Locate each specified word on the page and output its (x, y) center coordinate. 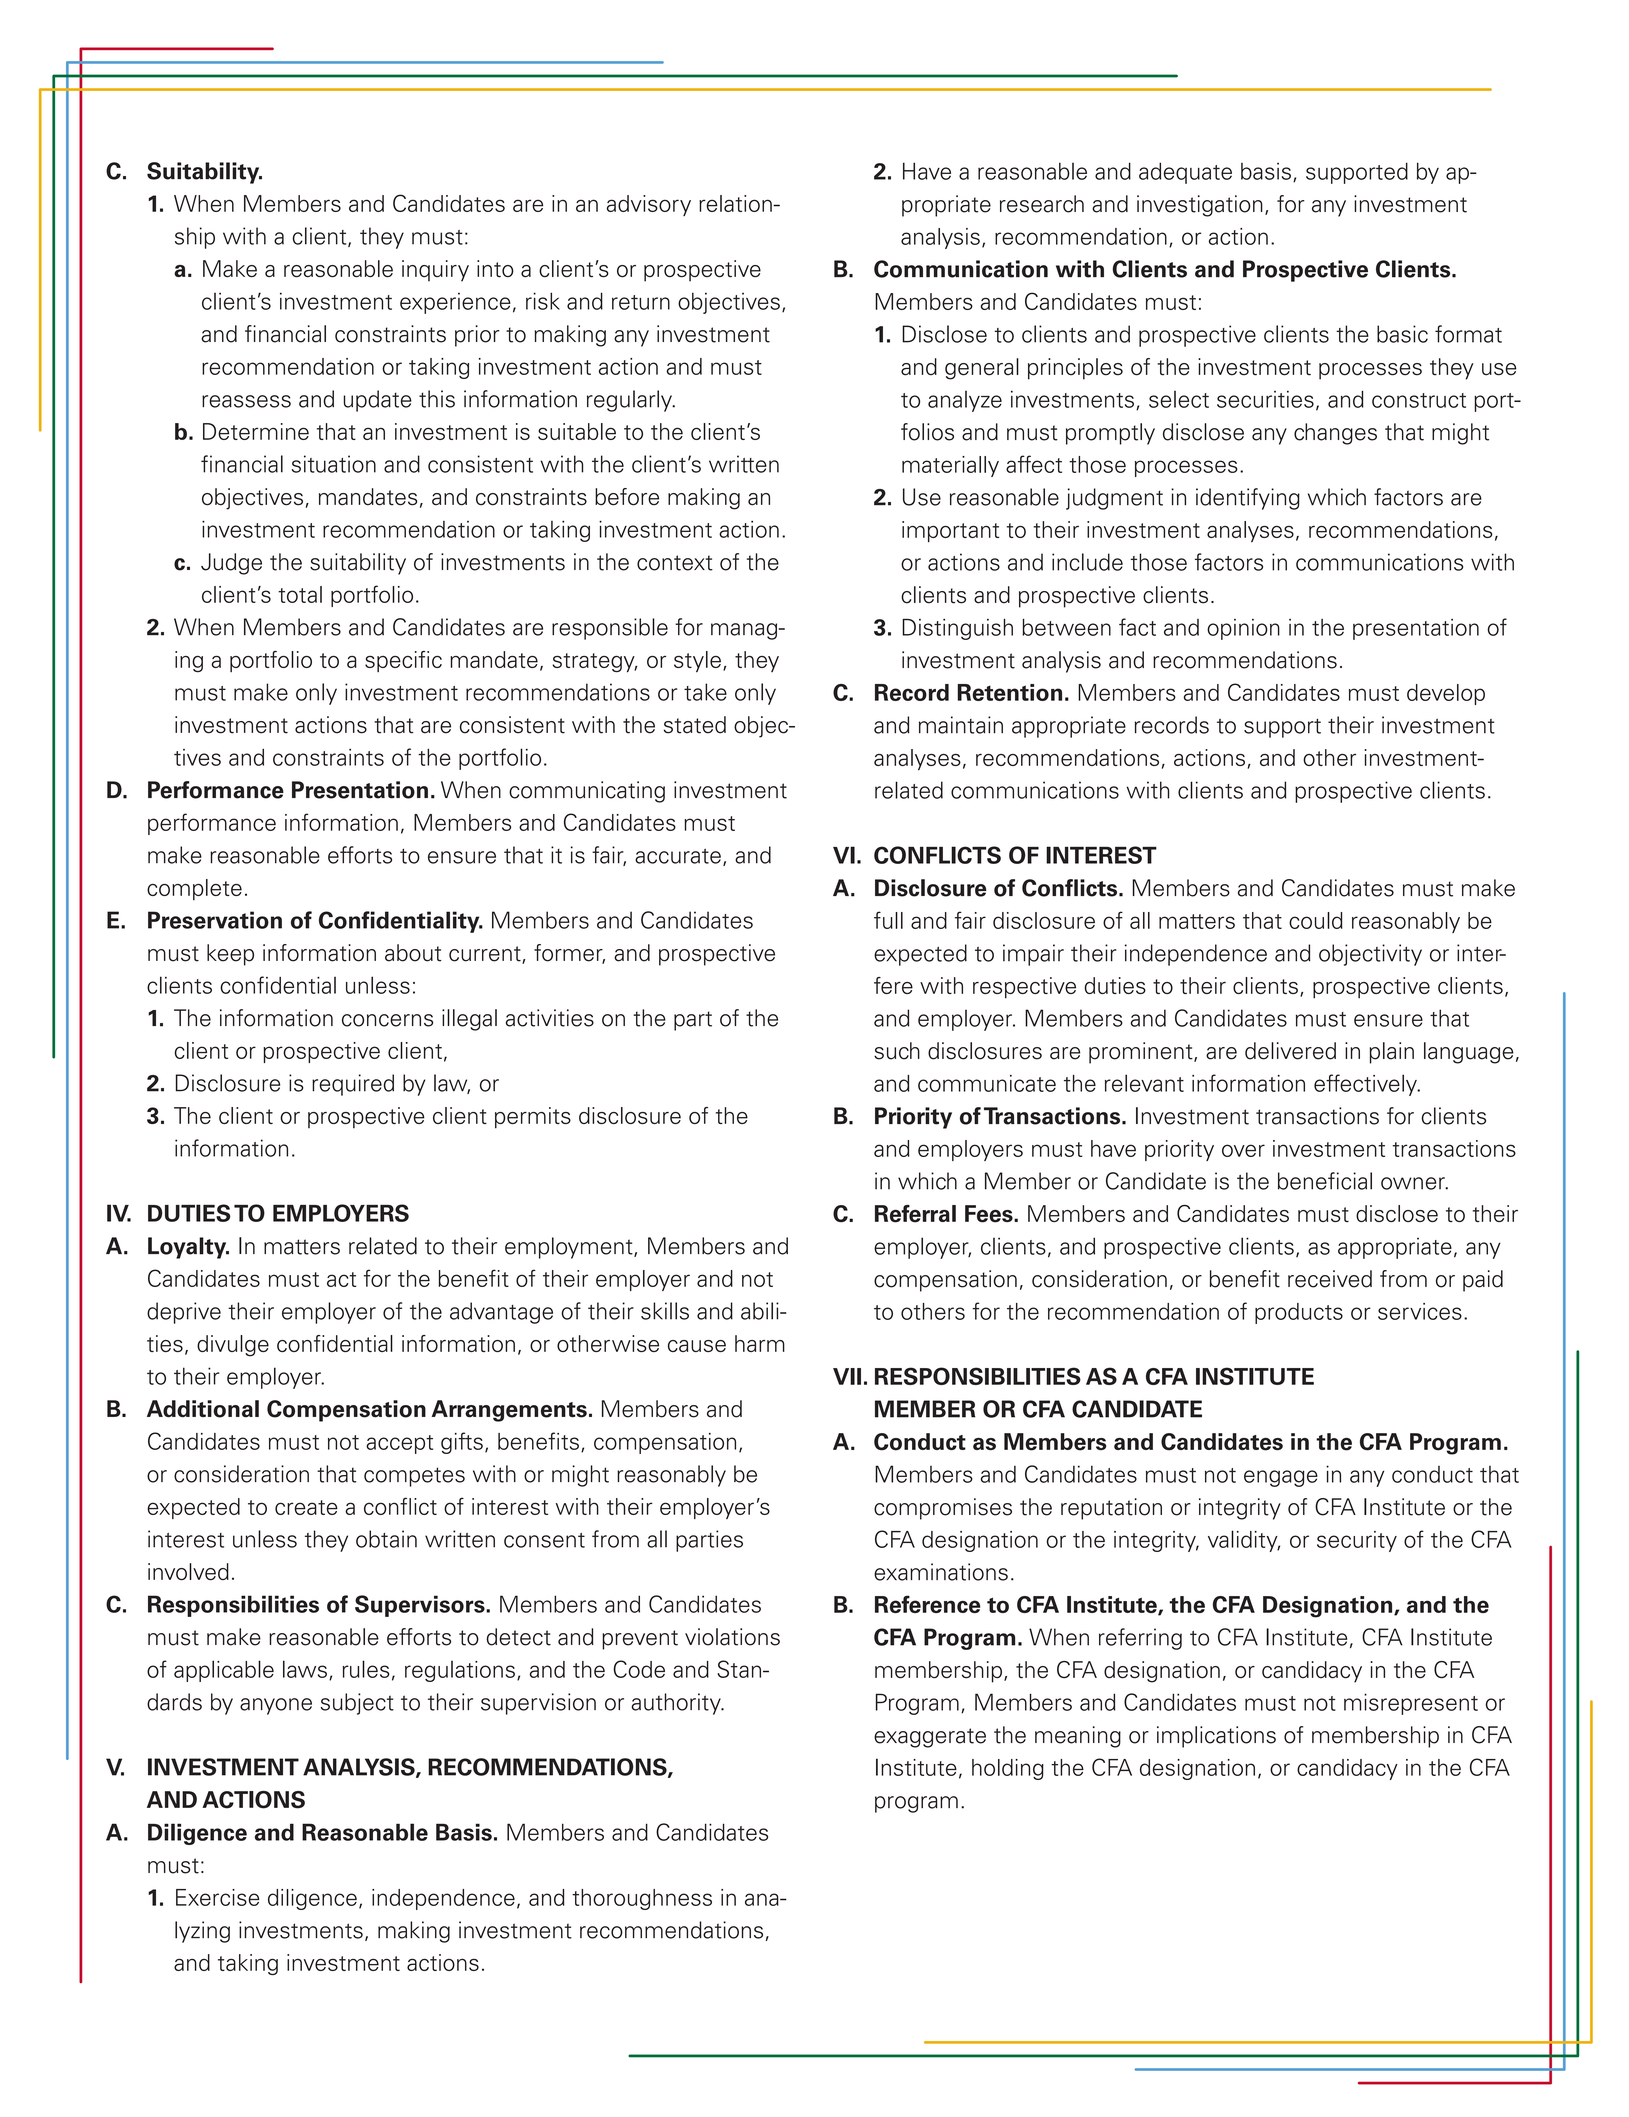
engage (1281, 1478)
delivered (1290, 1051)
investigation (1200, 206)
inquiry (435, 271)
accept (399, 1444)
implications (1216, 1737)
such (897, 1051)
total (300, 594)
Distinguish (957, 629)
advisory (649, 205)
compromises (943, 1509)
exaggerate (930, 1738)
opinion (1243, 629)
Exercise (218, 1897)
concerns (387, 1020)
